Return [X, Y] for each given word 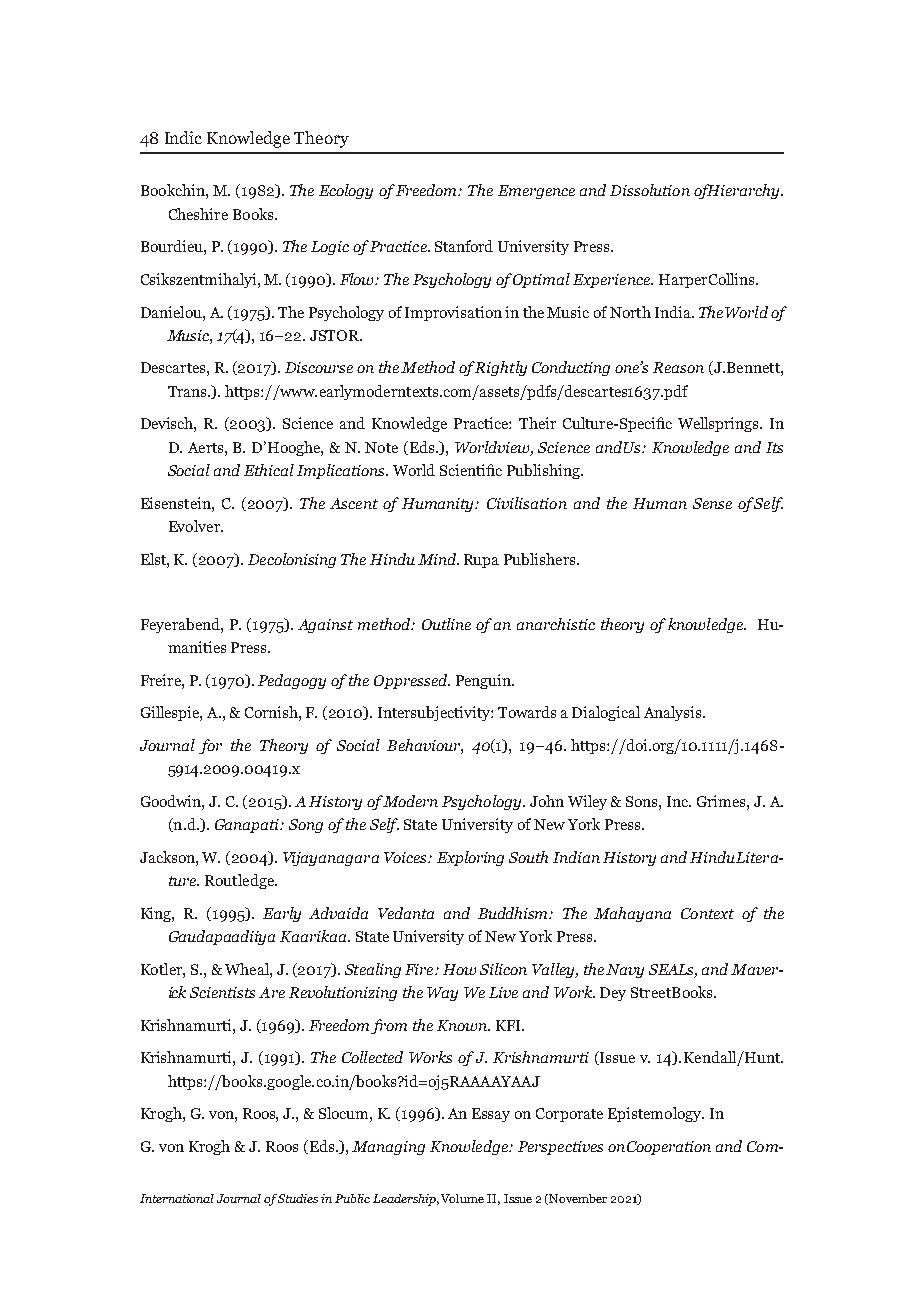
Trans [188, 391]
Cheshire [198, 214]
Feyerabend [181, 625]
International [177, 1198]
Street [651, 992]
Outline [446, 624]
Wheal [248, 969]
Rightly [501, 368]
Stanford [464, 246]
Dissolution [650, 190]
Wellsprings [719, 424]
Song [306, 826]
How [459, 969]
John [547, 801]
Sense [712, 503]
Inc [679, 801]
